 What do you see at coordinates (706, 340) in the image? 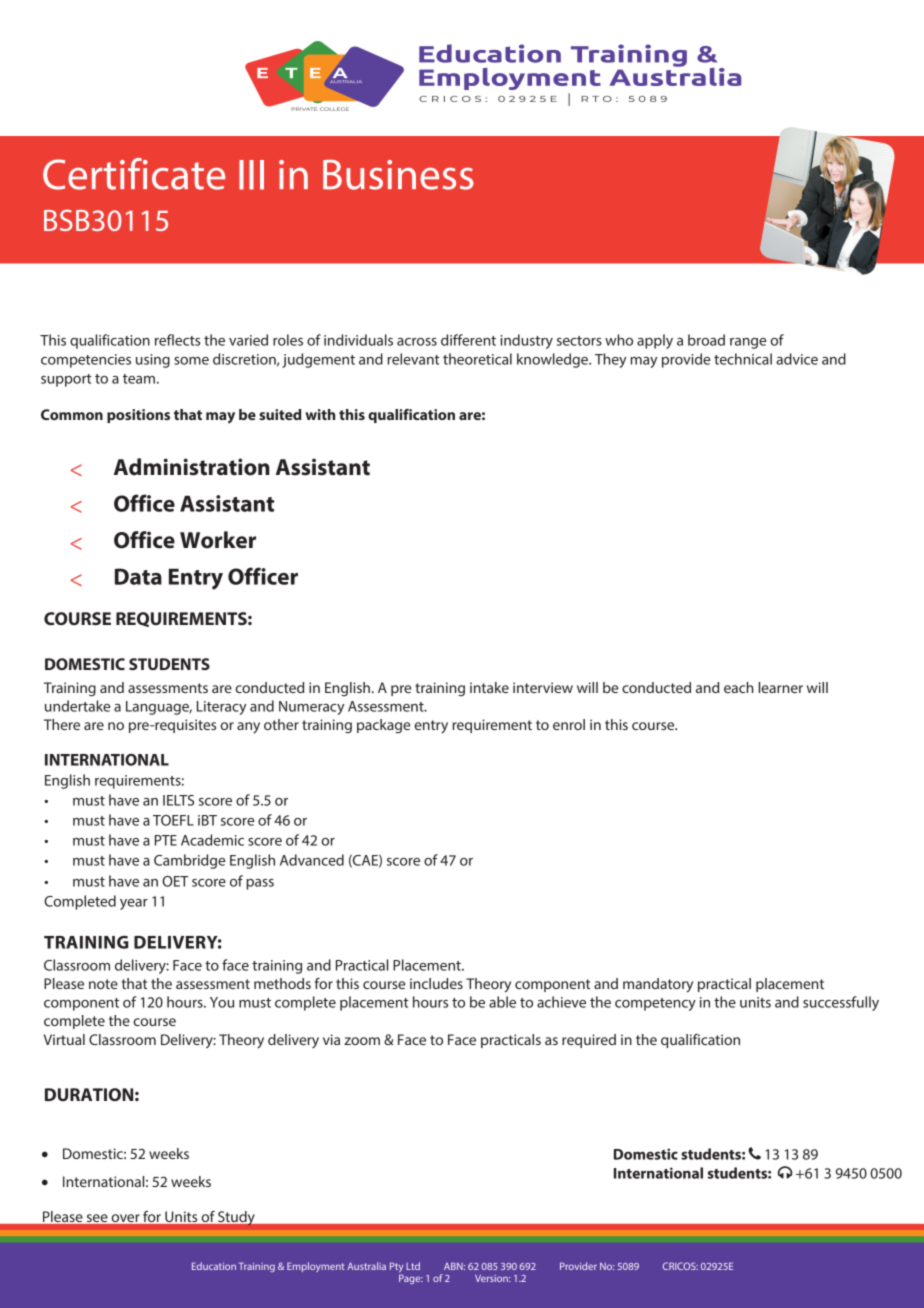
I see `broad` at bounding box center [706, 340].
